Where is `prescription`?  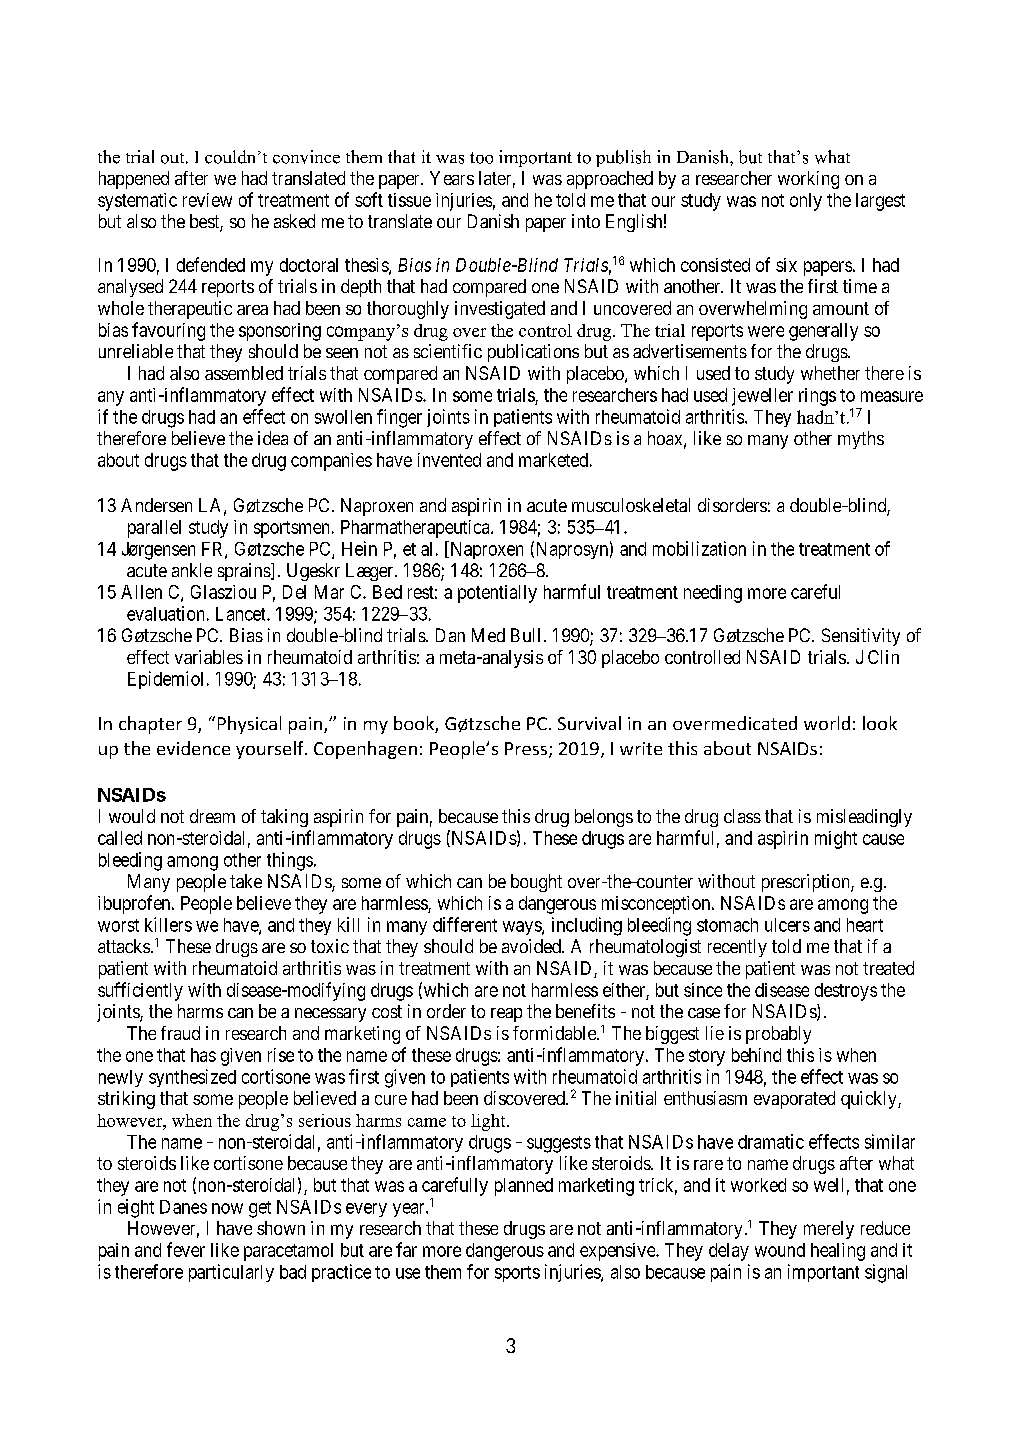
prescription is located at coordinates (807, 883).
